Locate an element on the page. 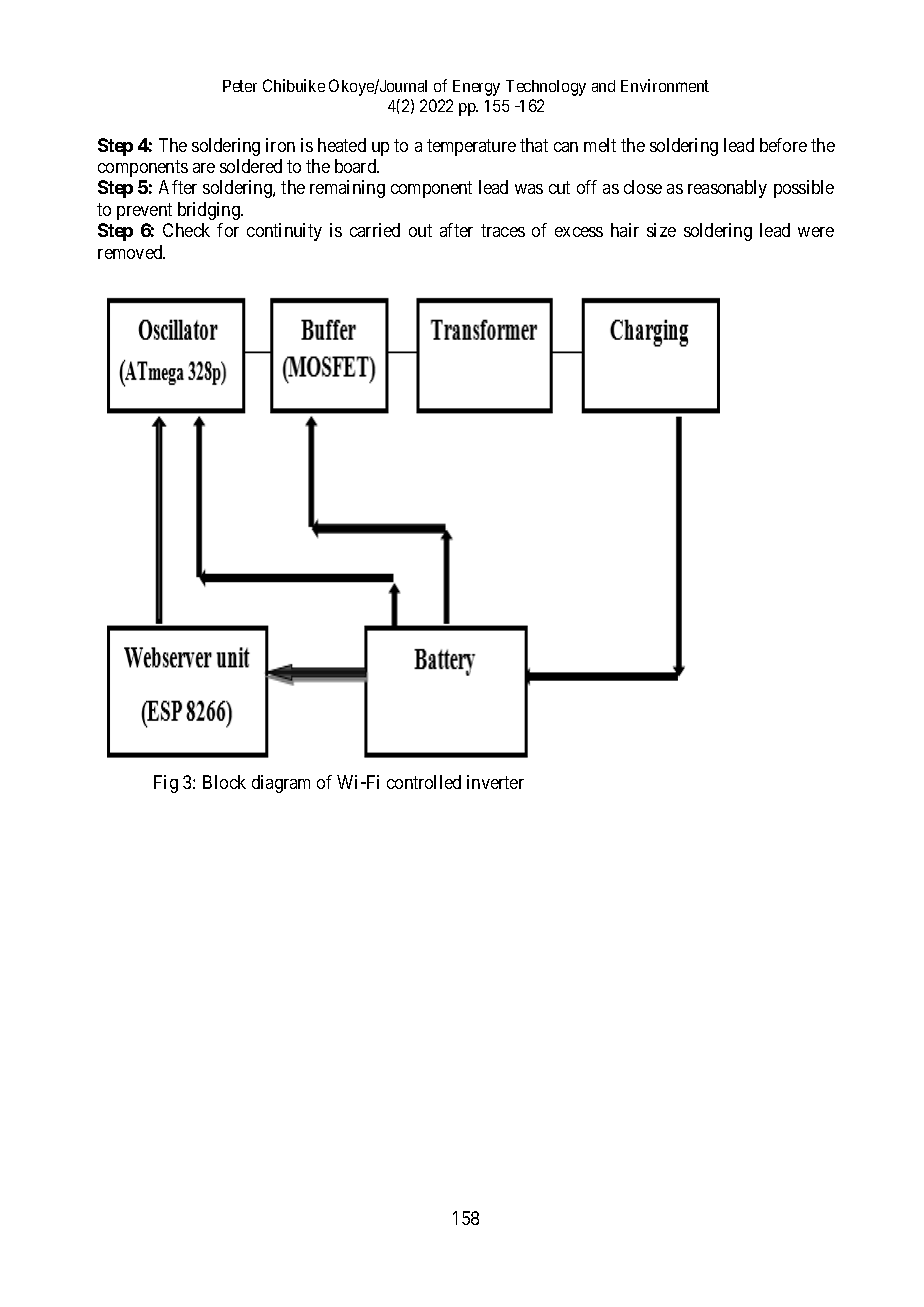  controlled is located at coordinates (424, 782).
